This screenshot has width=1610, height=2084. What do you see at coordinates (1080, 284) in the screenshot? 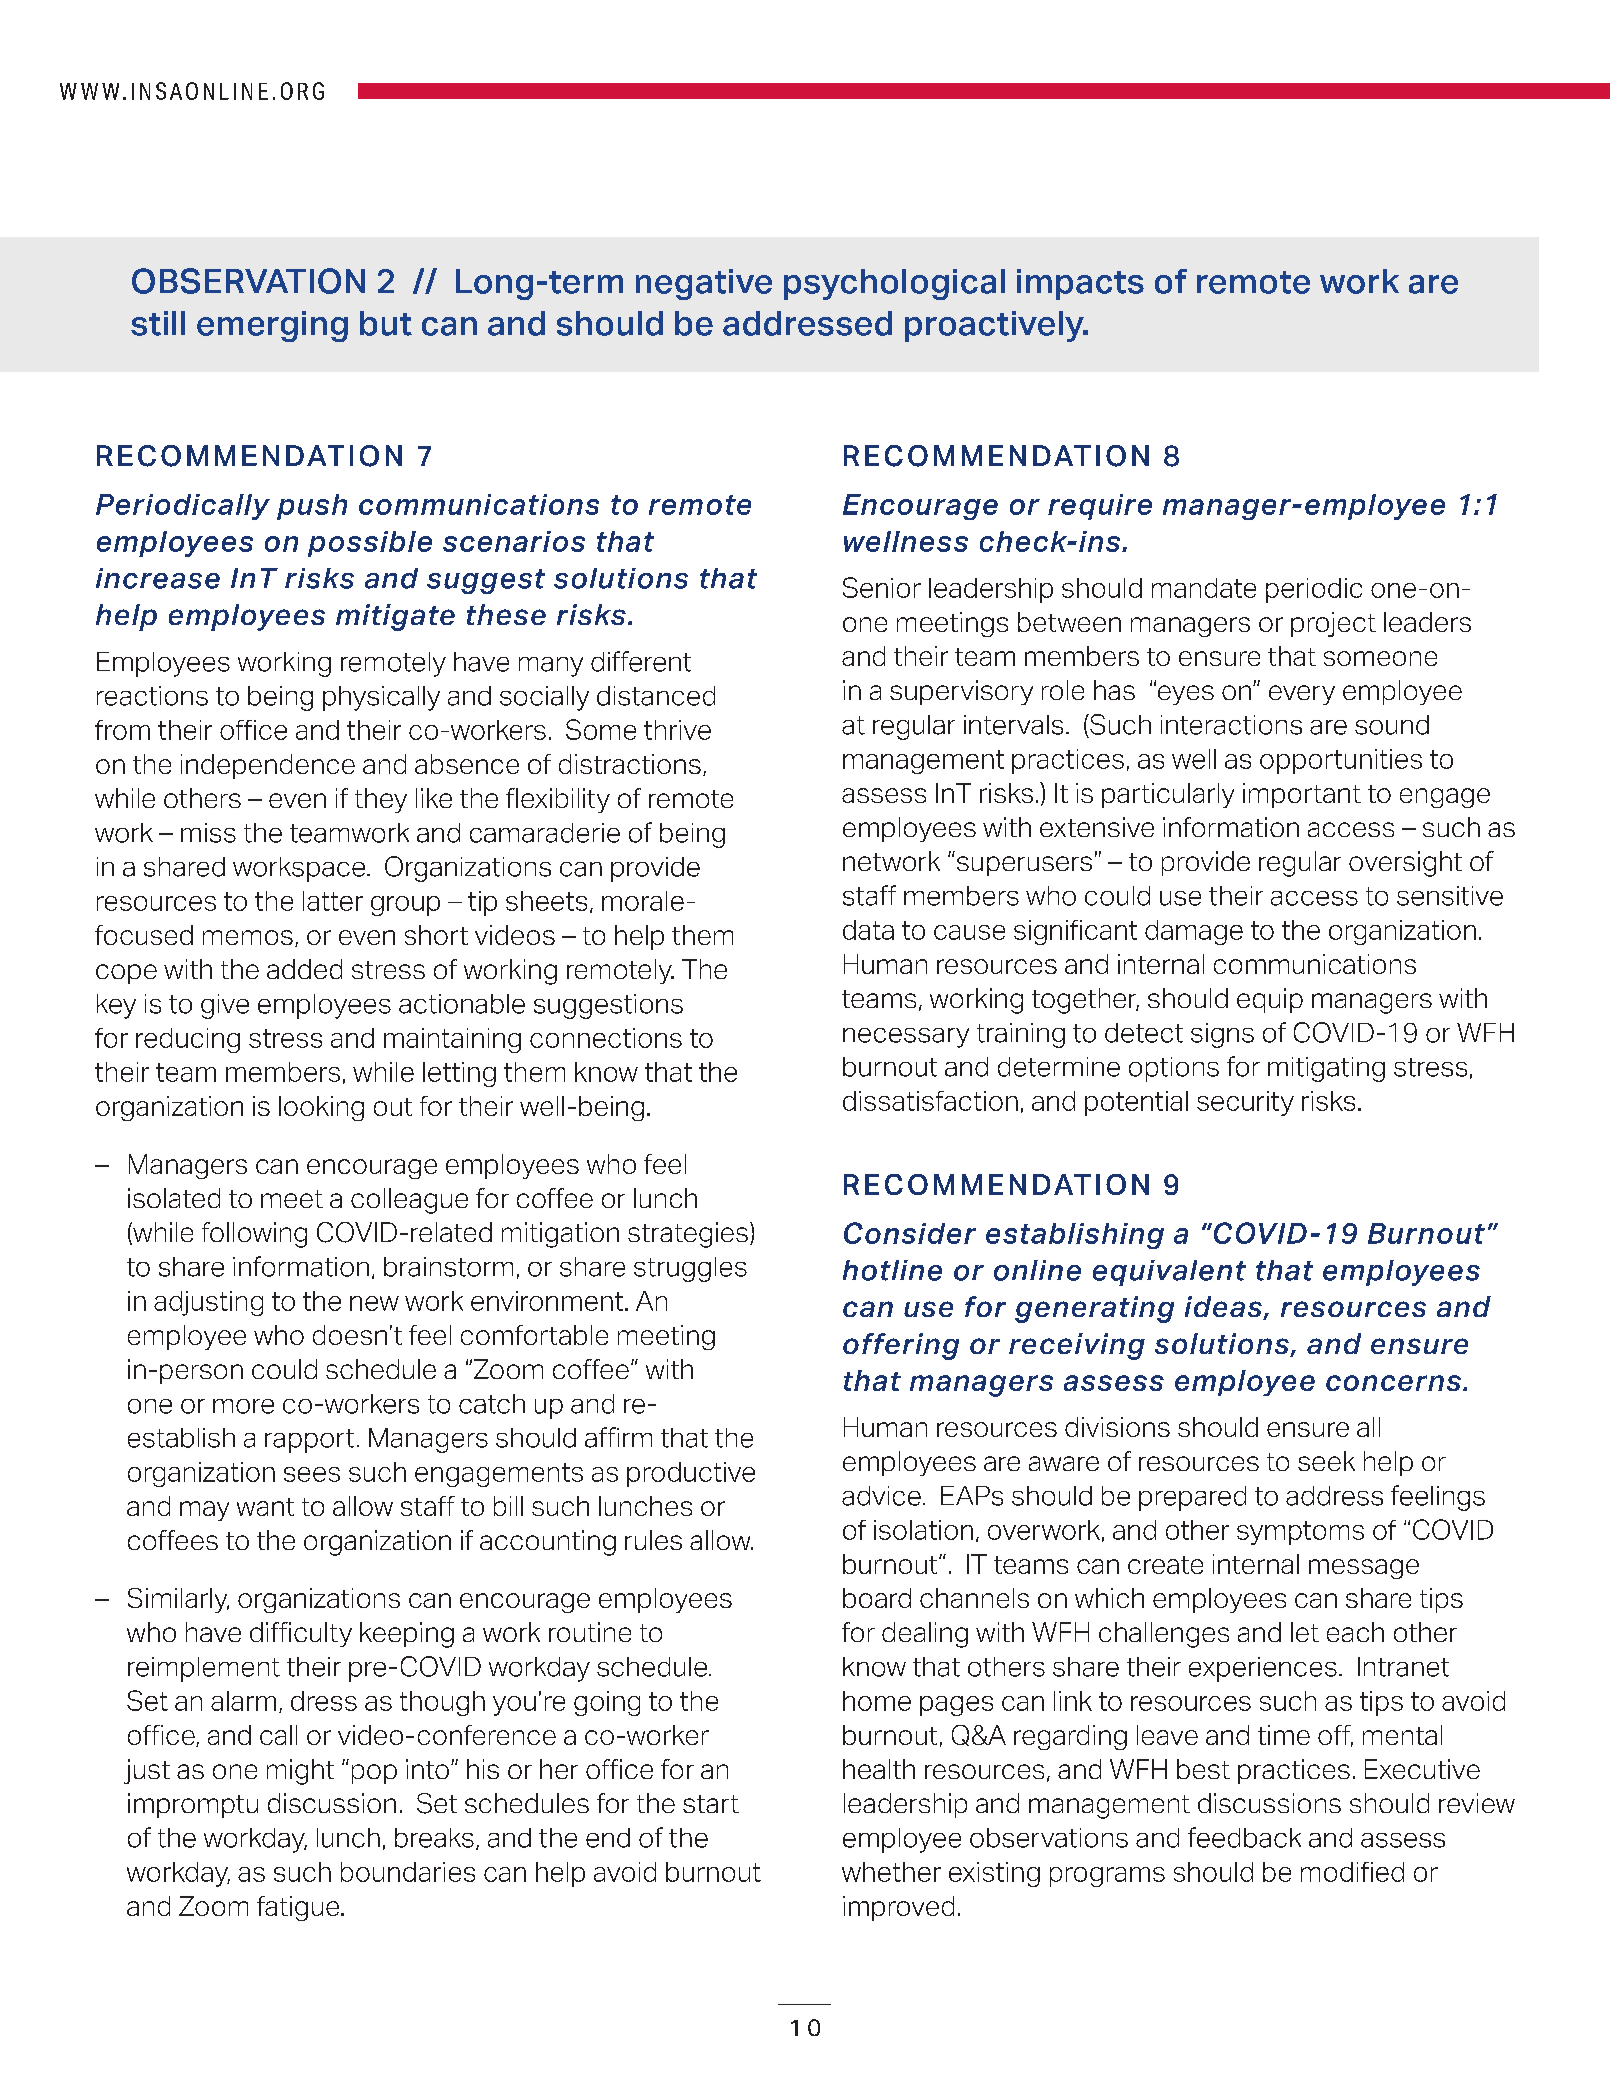
I see `impacts` at bounding box center [1080, 284].
